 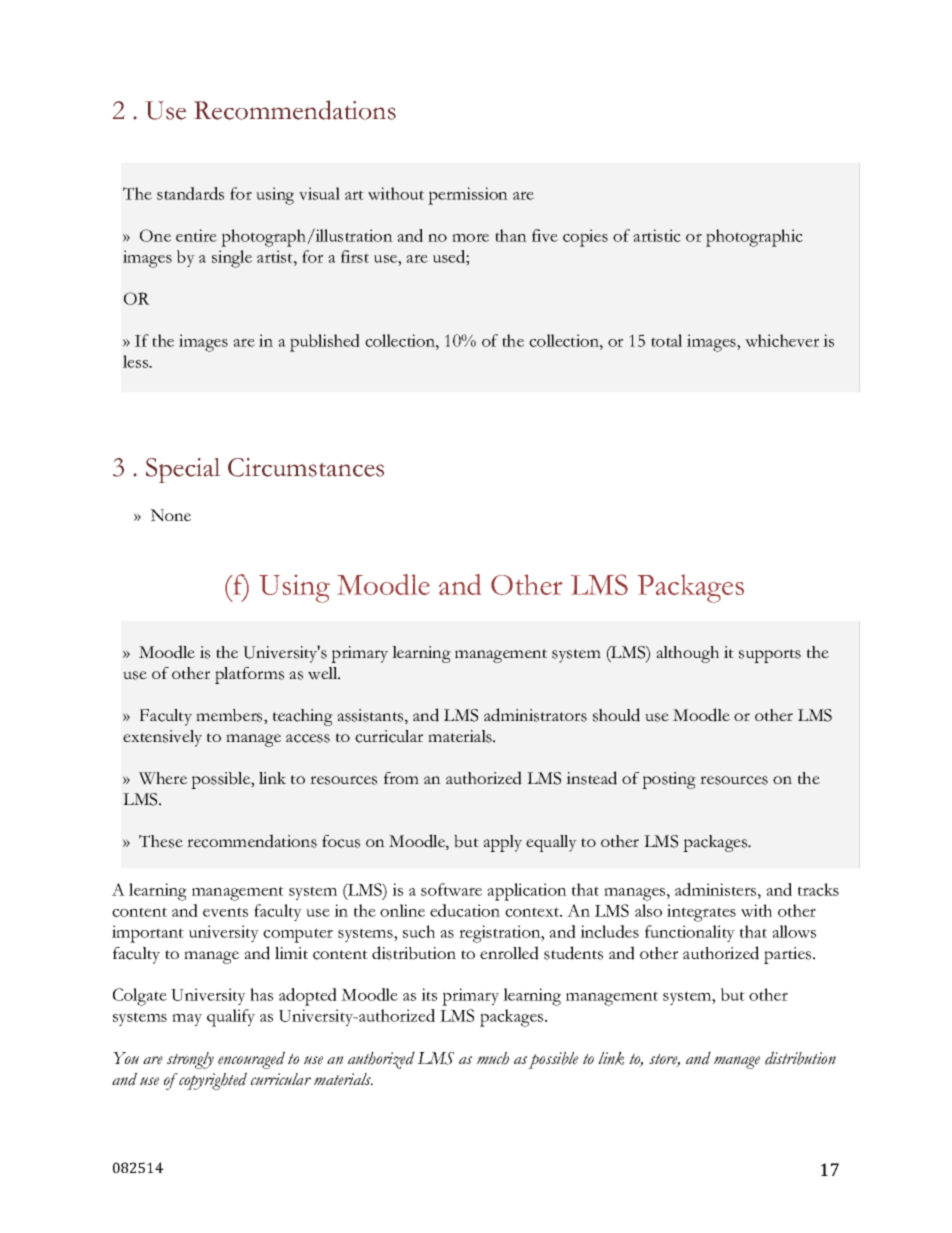 I want to click on entire, so click(x=196, y=235).
